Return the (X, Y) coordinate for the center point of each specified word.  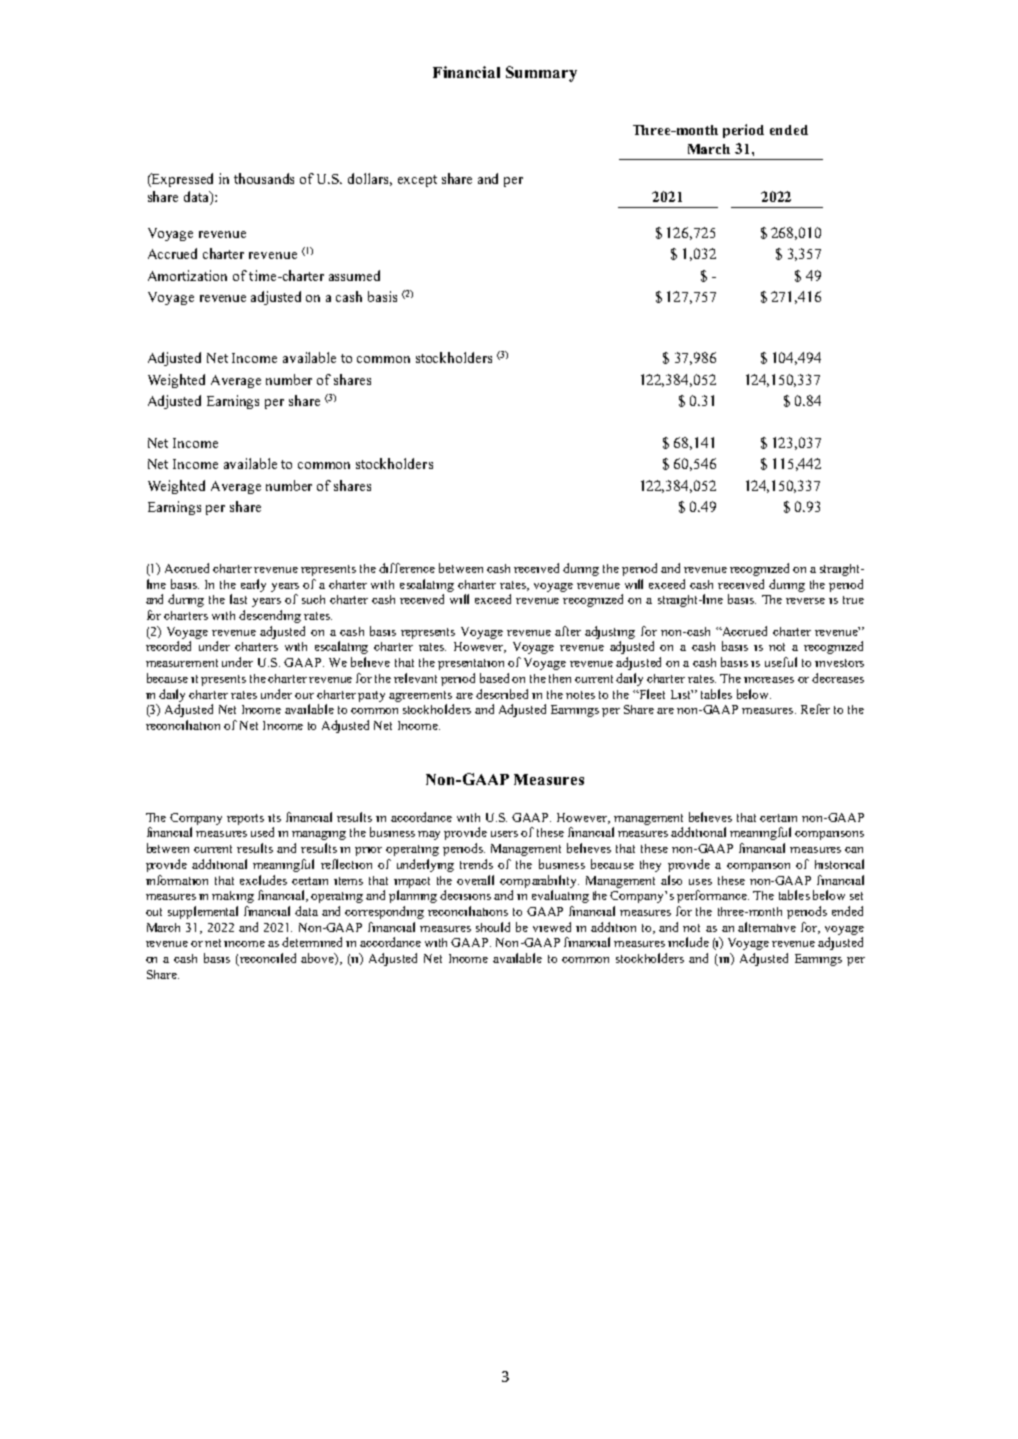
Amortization (187, 275)
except (417, 181)
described (502, 694)
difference (407, 568)
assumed (354, 275)
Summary (541, 74)
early (253, 585)
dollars (370, 179)
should (493, 927)
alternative (767, 927)
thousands (264, 178)
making (233, 897)
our (304, 696)
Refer (815, 709)
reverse (805, 601)
